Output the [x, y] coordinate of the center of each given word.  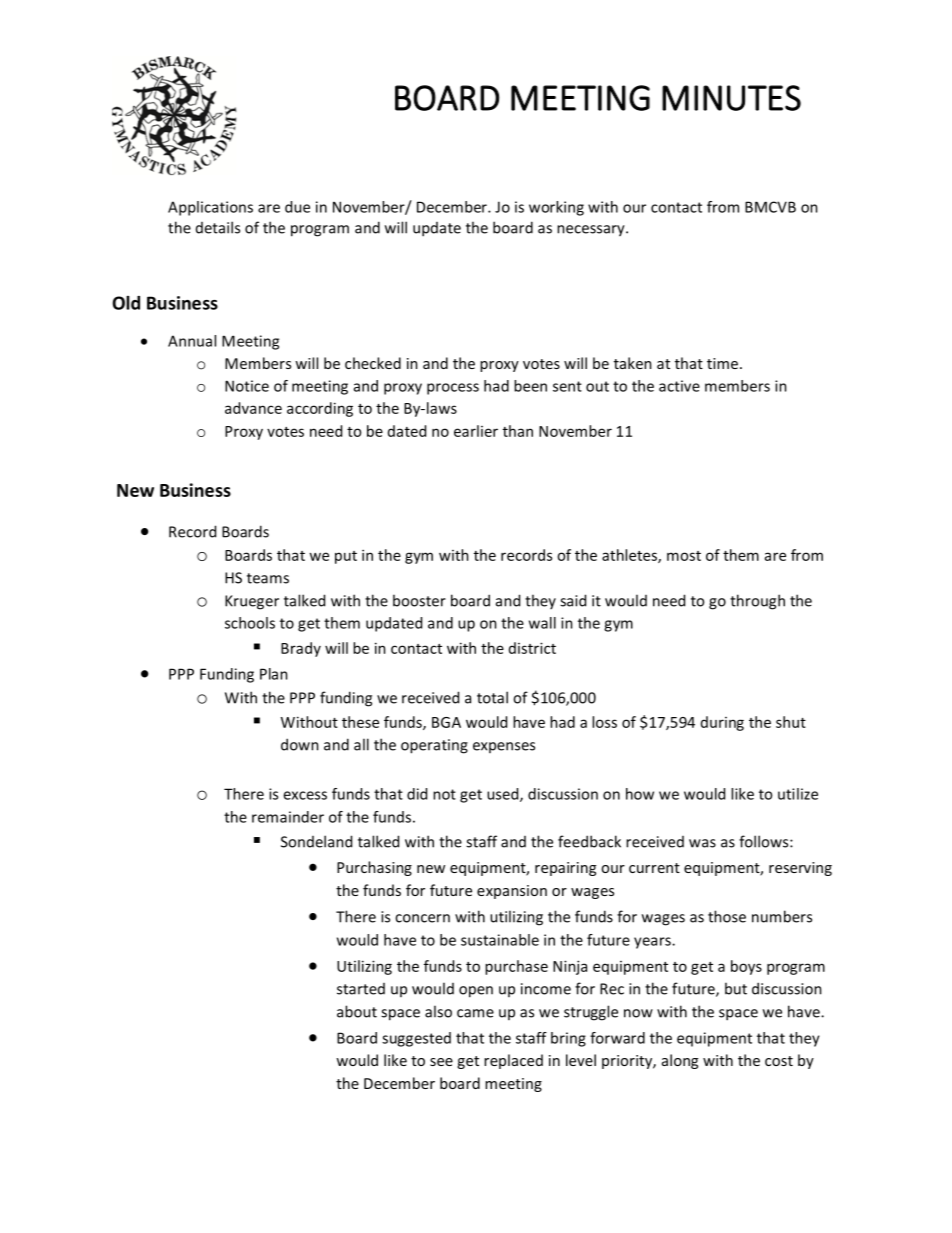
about [357, 1011]
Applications [210, 208]
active [679, 386]
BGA [446, 722]
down [300, 744]
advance [253, 408]
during [722, 723]
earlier [476, 431]
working [556, 208]
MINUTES [731, 98]
